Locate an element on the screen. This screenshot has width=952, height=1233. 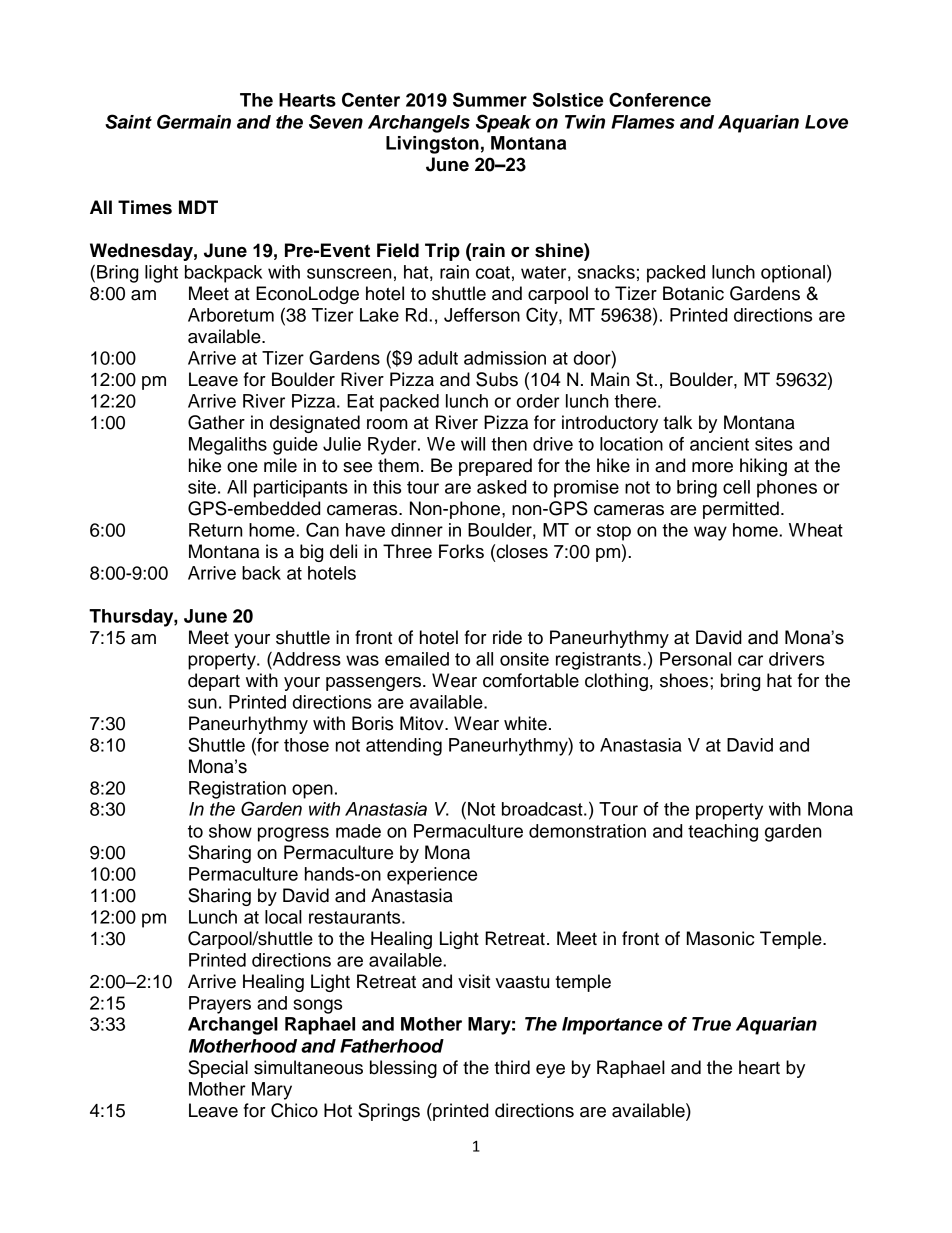
Megaliths is located at coordinates (228, 446).
